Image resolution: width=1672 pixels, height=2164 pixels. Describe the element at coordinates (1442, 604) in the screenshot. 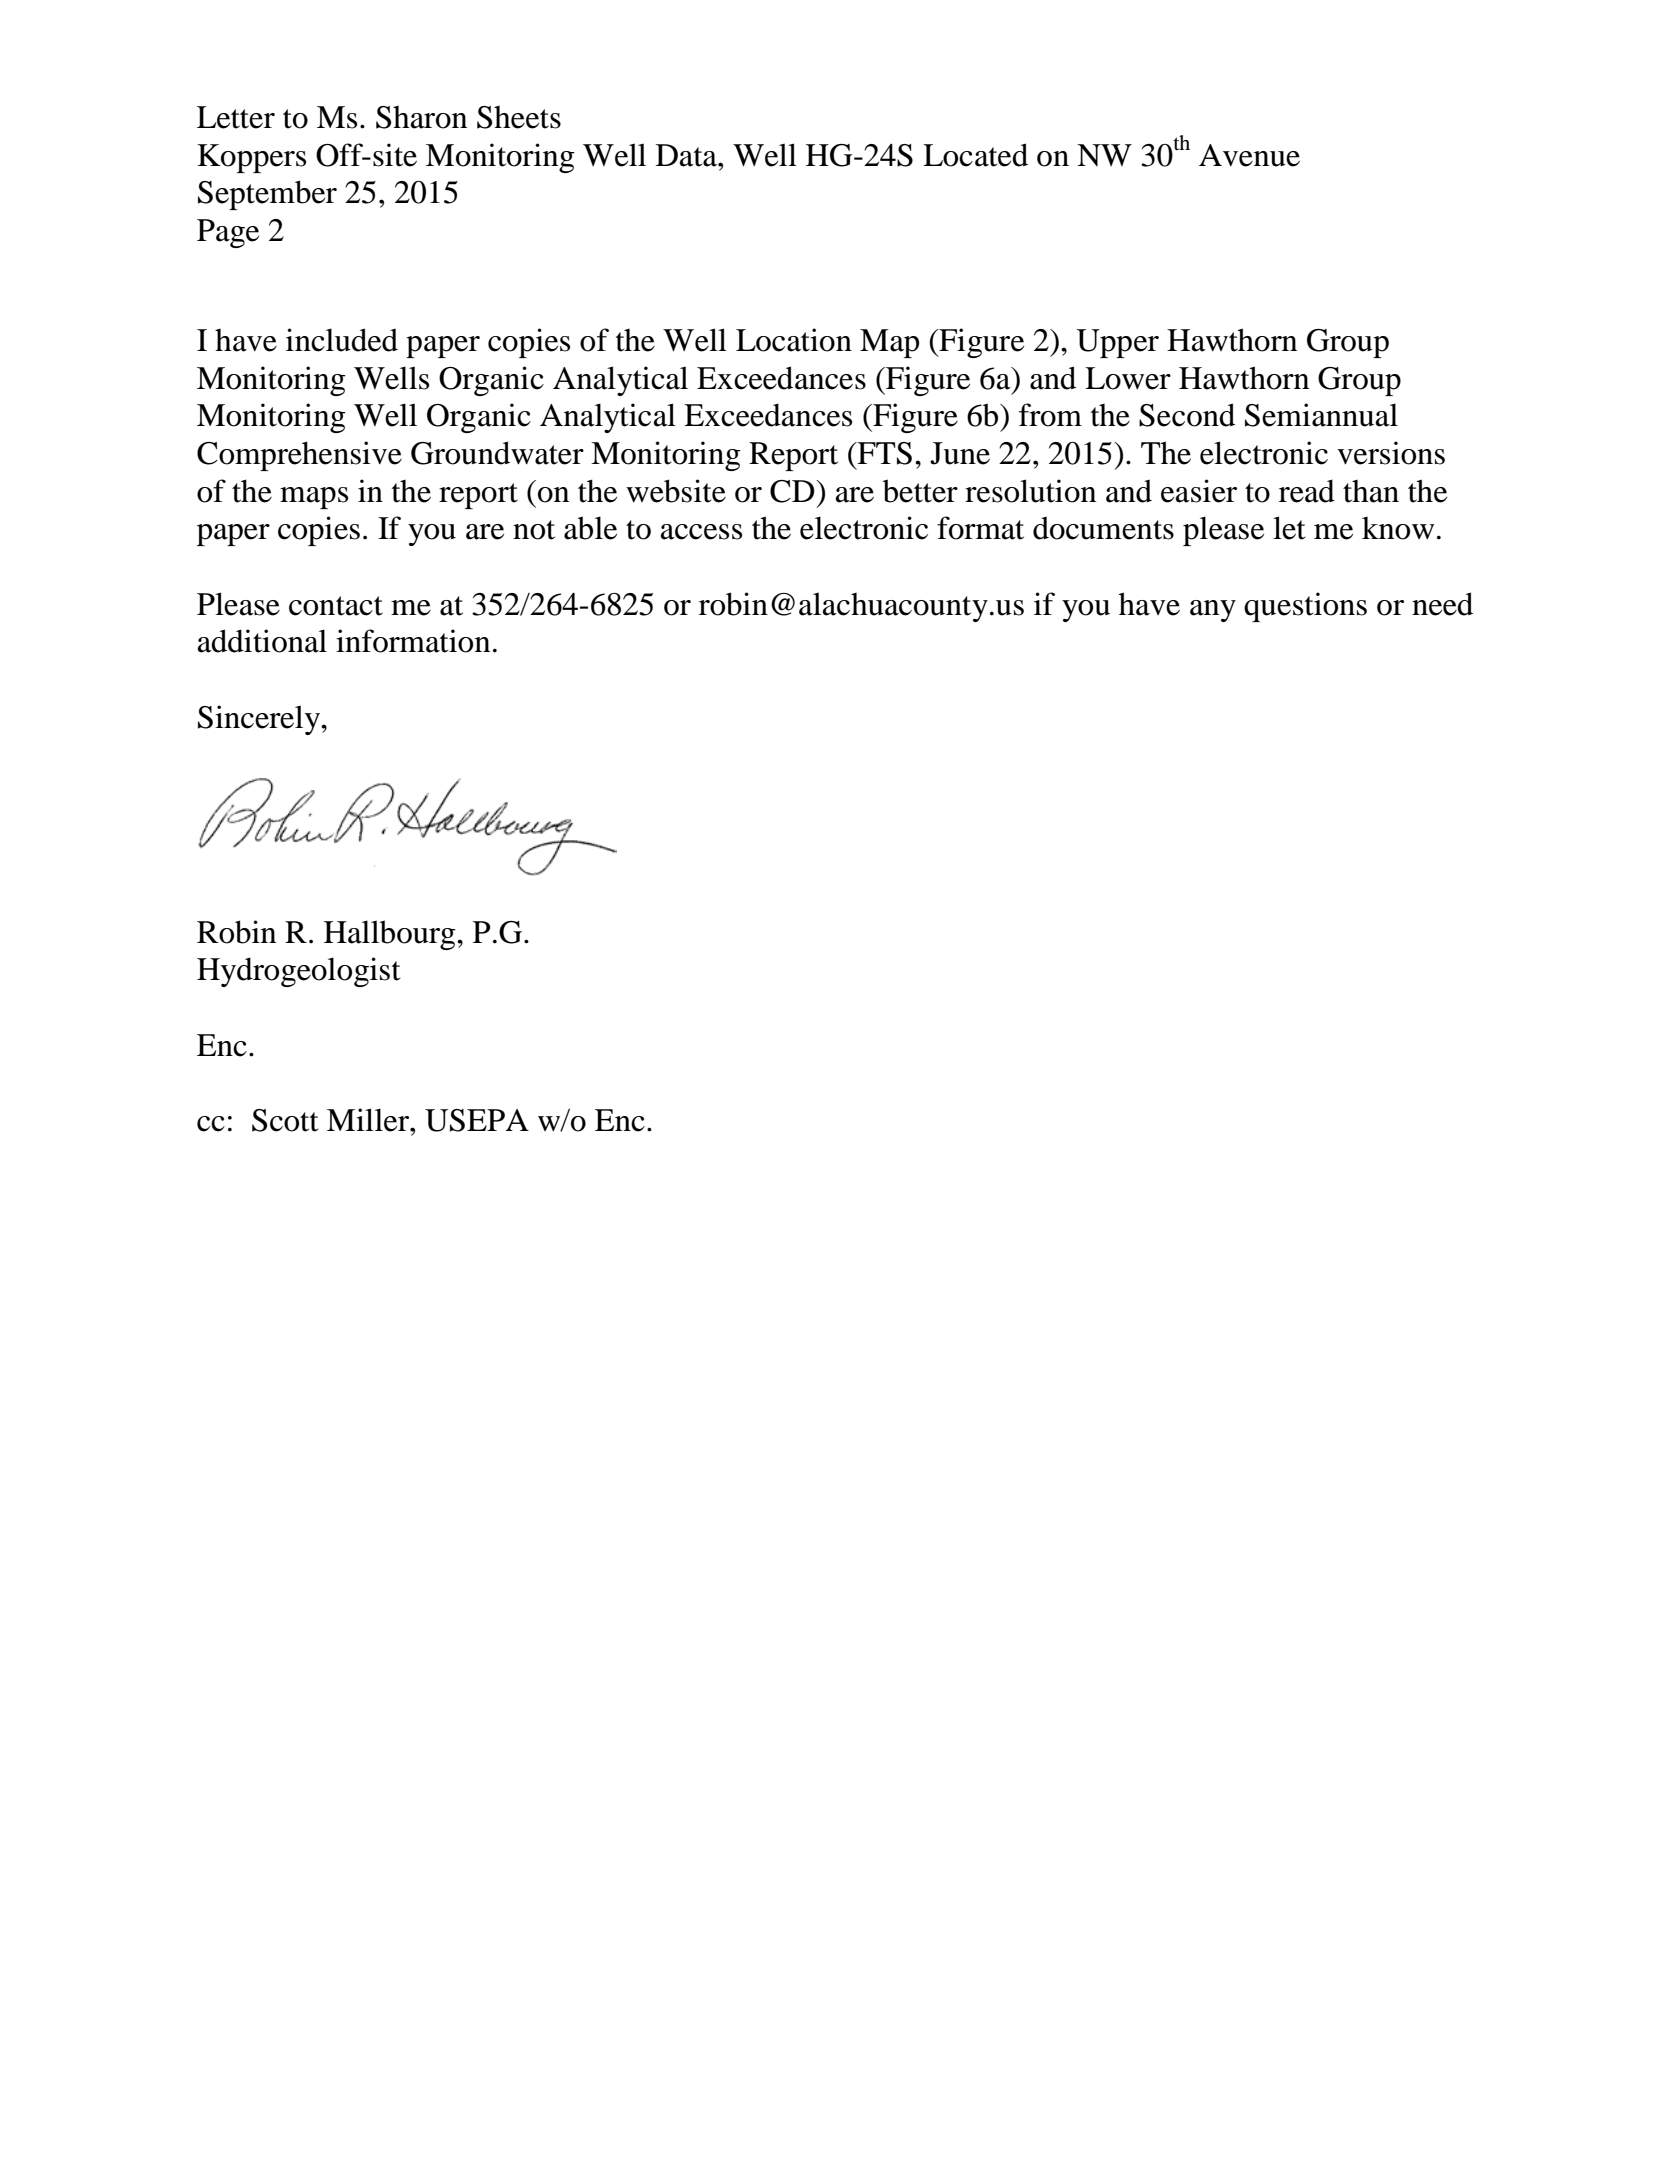

I see `need` at that location.
